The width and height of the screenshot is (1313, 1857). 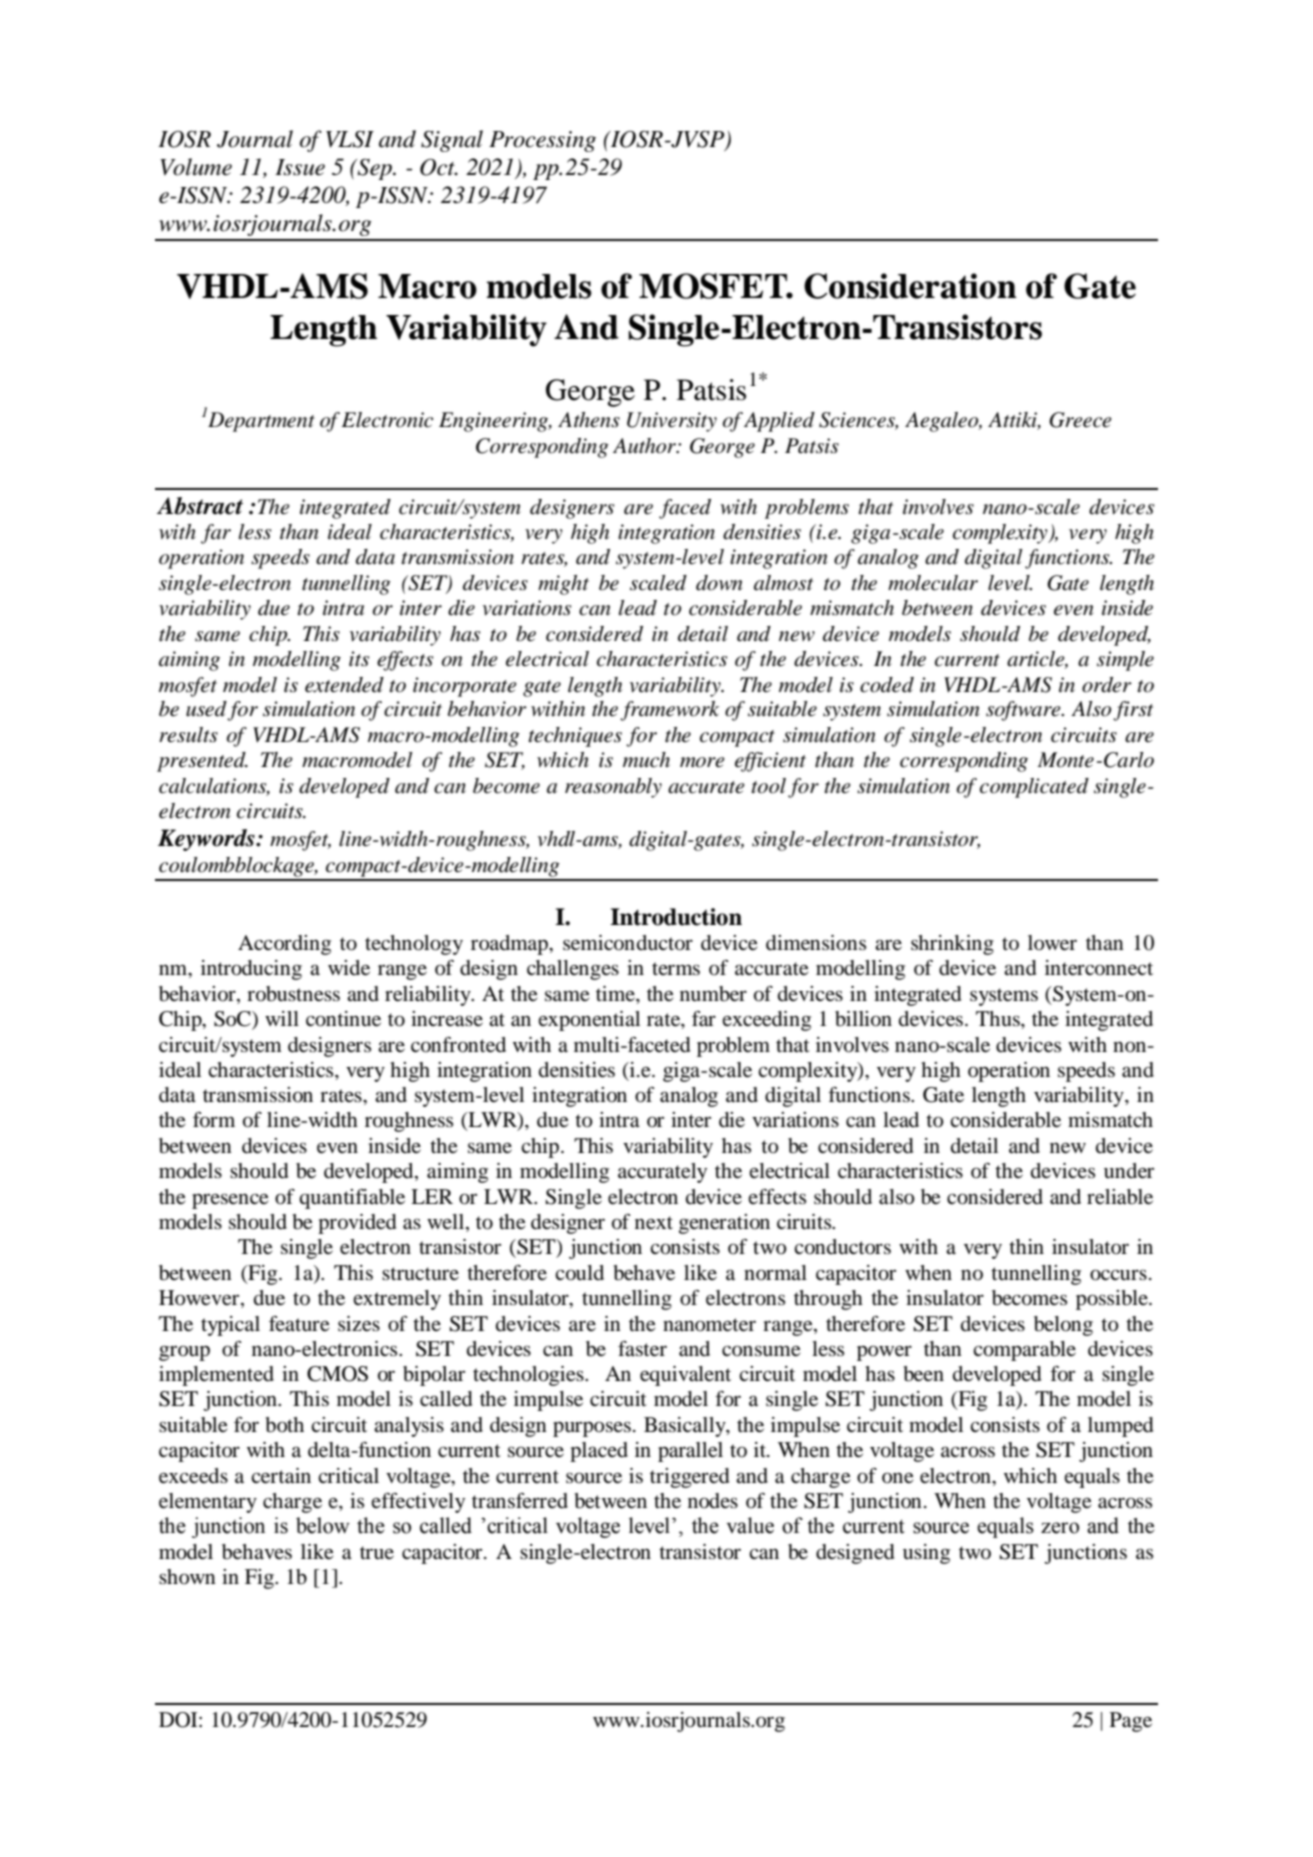 I want to click on feature, so click(x=299, y=1324).
